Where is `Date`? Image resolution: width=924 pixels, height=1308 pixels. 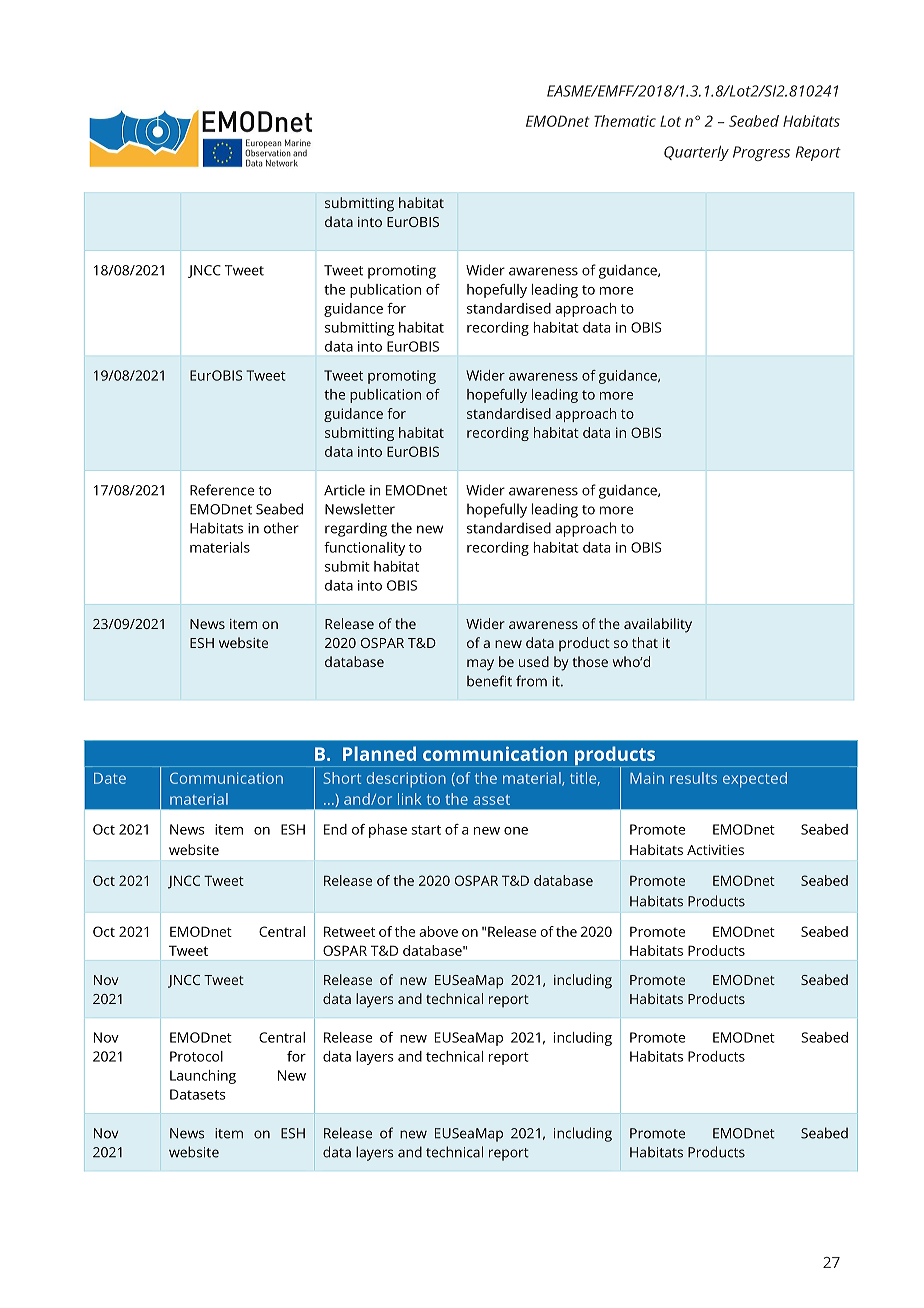
Date is located at coordinates (110, 778).
